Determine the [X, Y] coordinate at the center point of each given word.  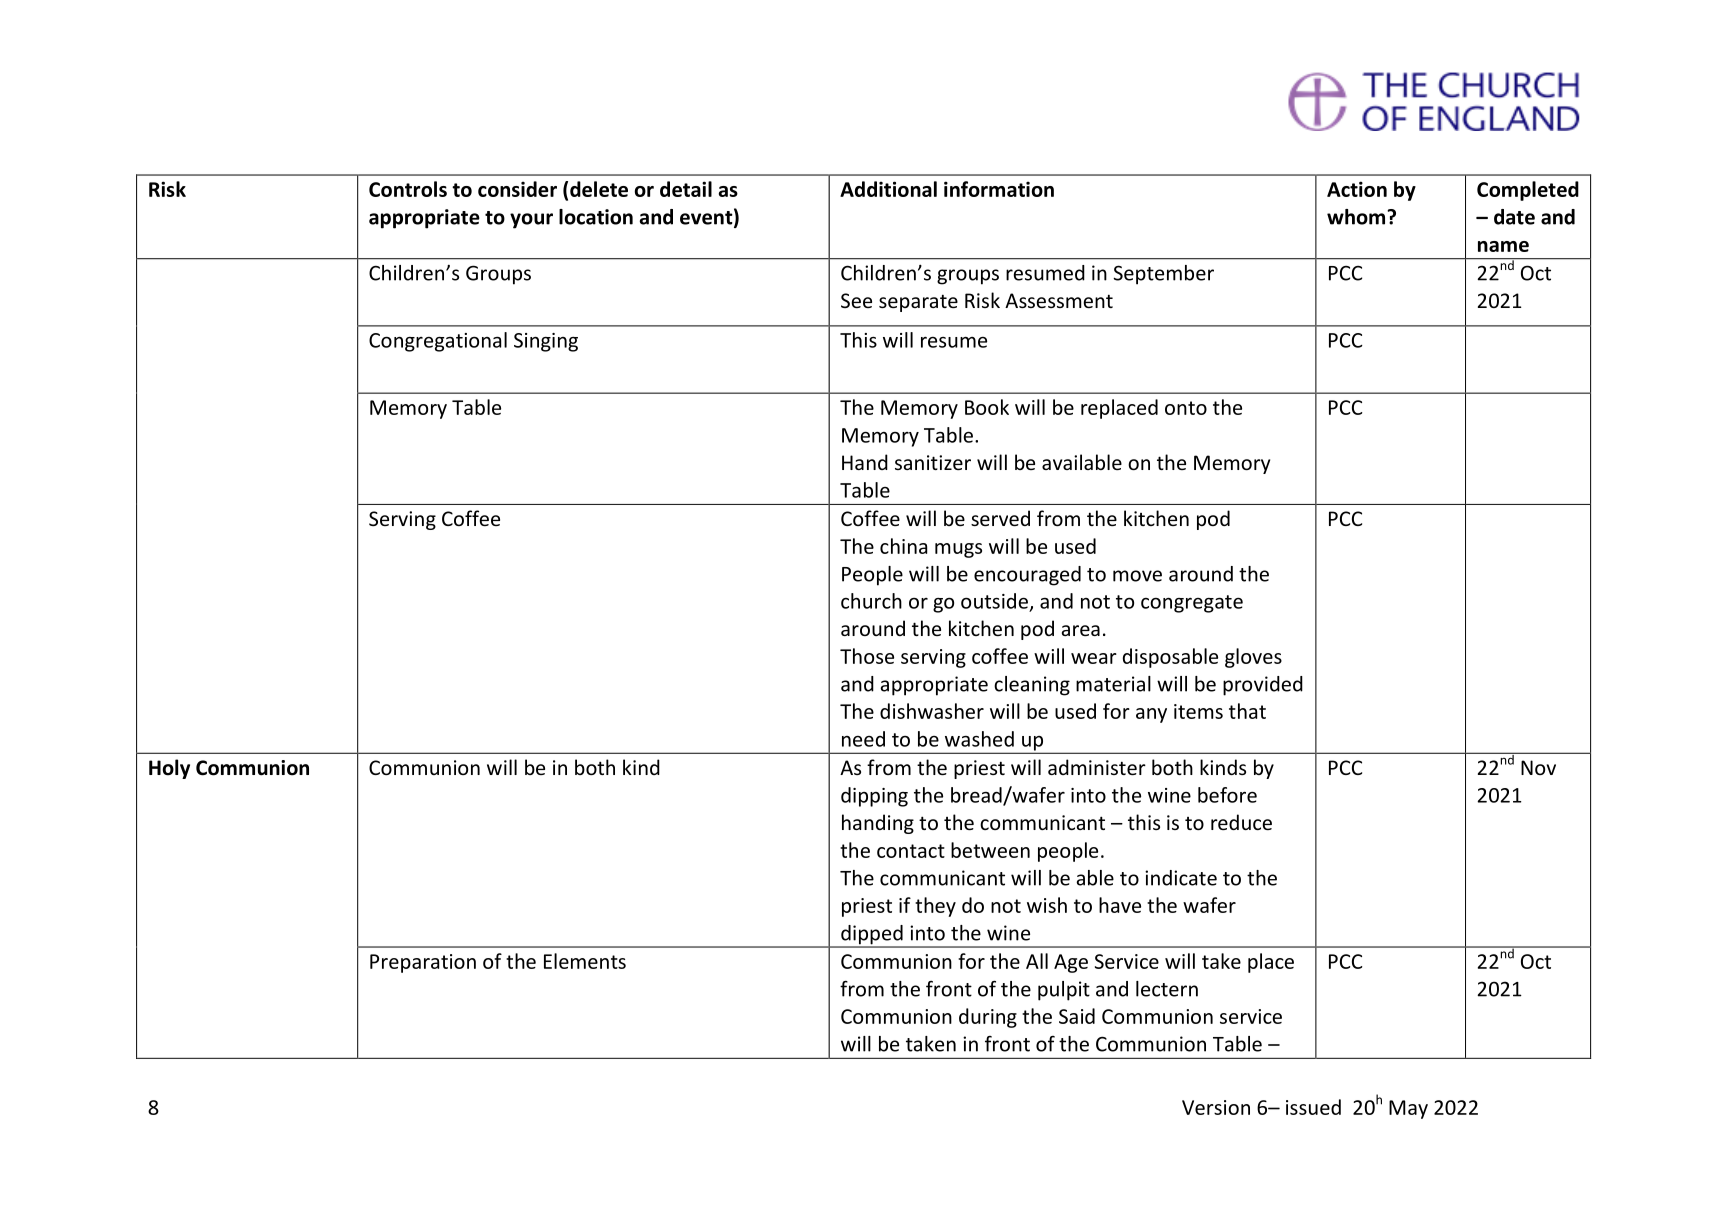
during [988, 1018]
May [1408, 1109]
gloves [1253, 658]
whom [1357, 217]
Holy [169, 769]
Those [867, 656]
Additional [888, 189]
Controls [408, 189]
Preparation [423, 963]
